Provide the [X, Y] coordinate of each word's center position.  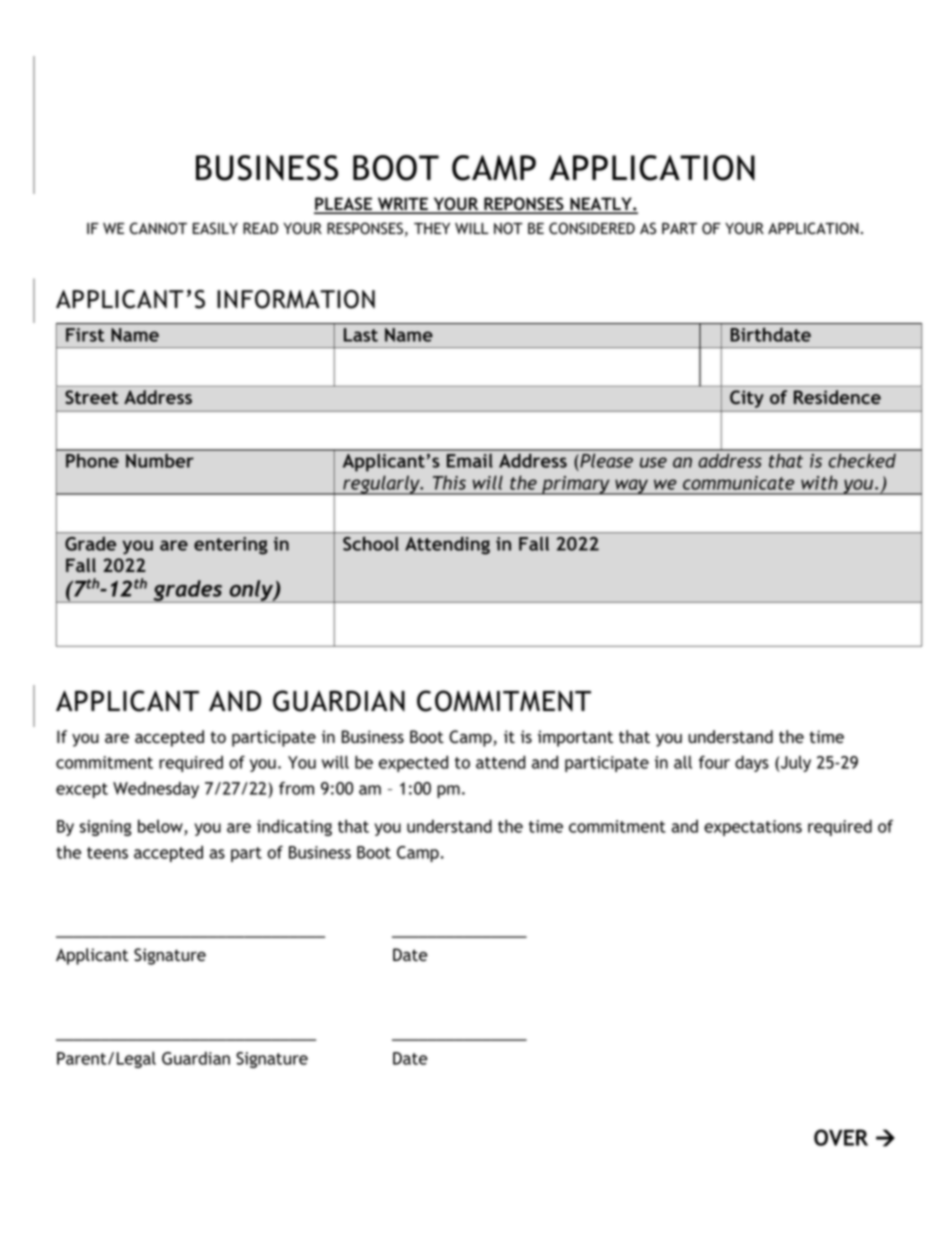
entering [231, 546]
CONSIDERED [592, 228]
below [161, 827]
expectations [753, 828]
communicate [738, 483]
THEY [432, 228]
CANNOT [158, 228]
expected [413, 763]
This [449, 482]
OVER [841, 1137]
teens [107, 853]
